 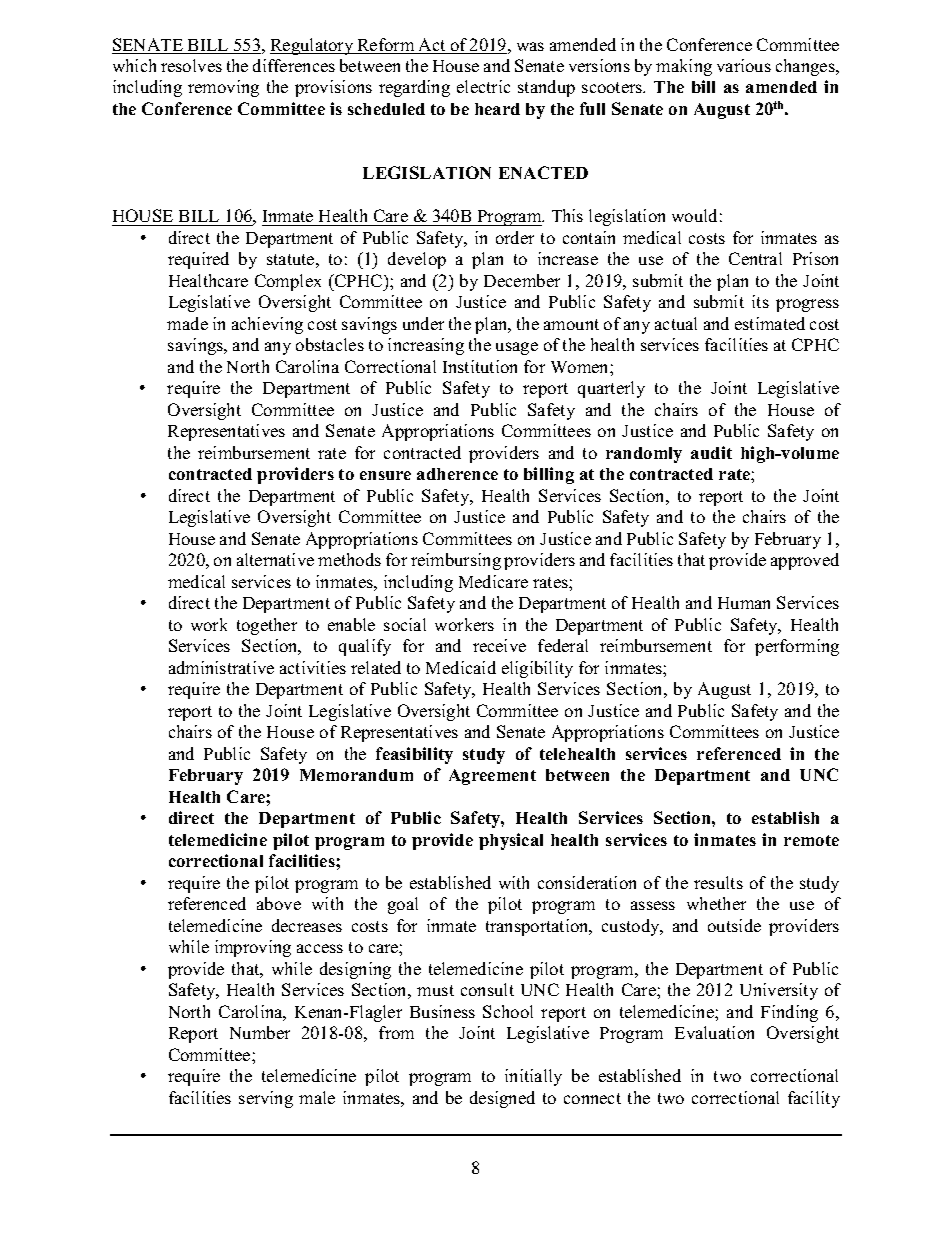 What do you see at coordinates (480, 366) in the document?
I see `Institution` at bounding box center [480, 366].
